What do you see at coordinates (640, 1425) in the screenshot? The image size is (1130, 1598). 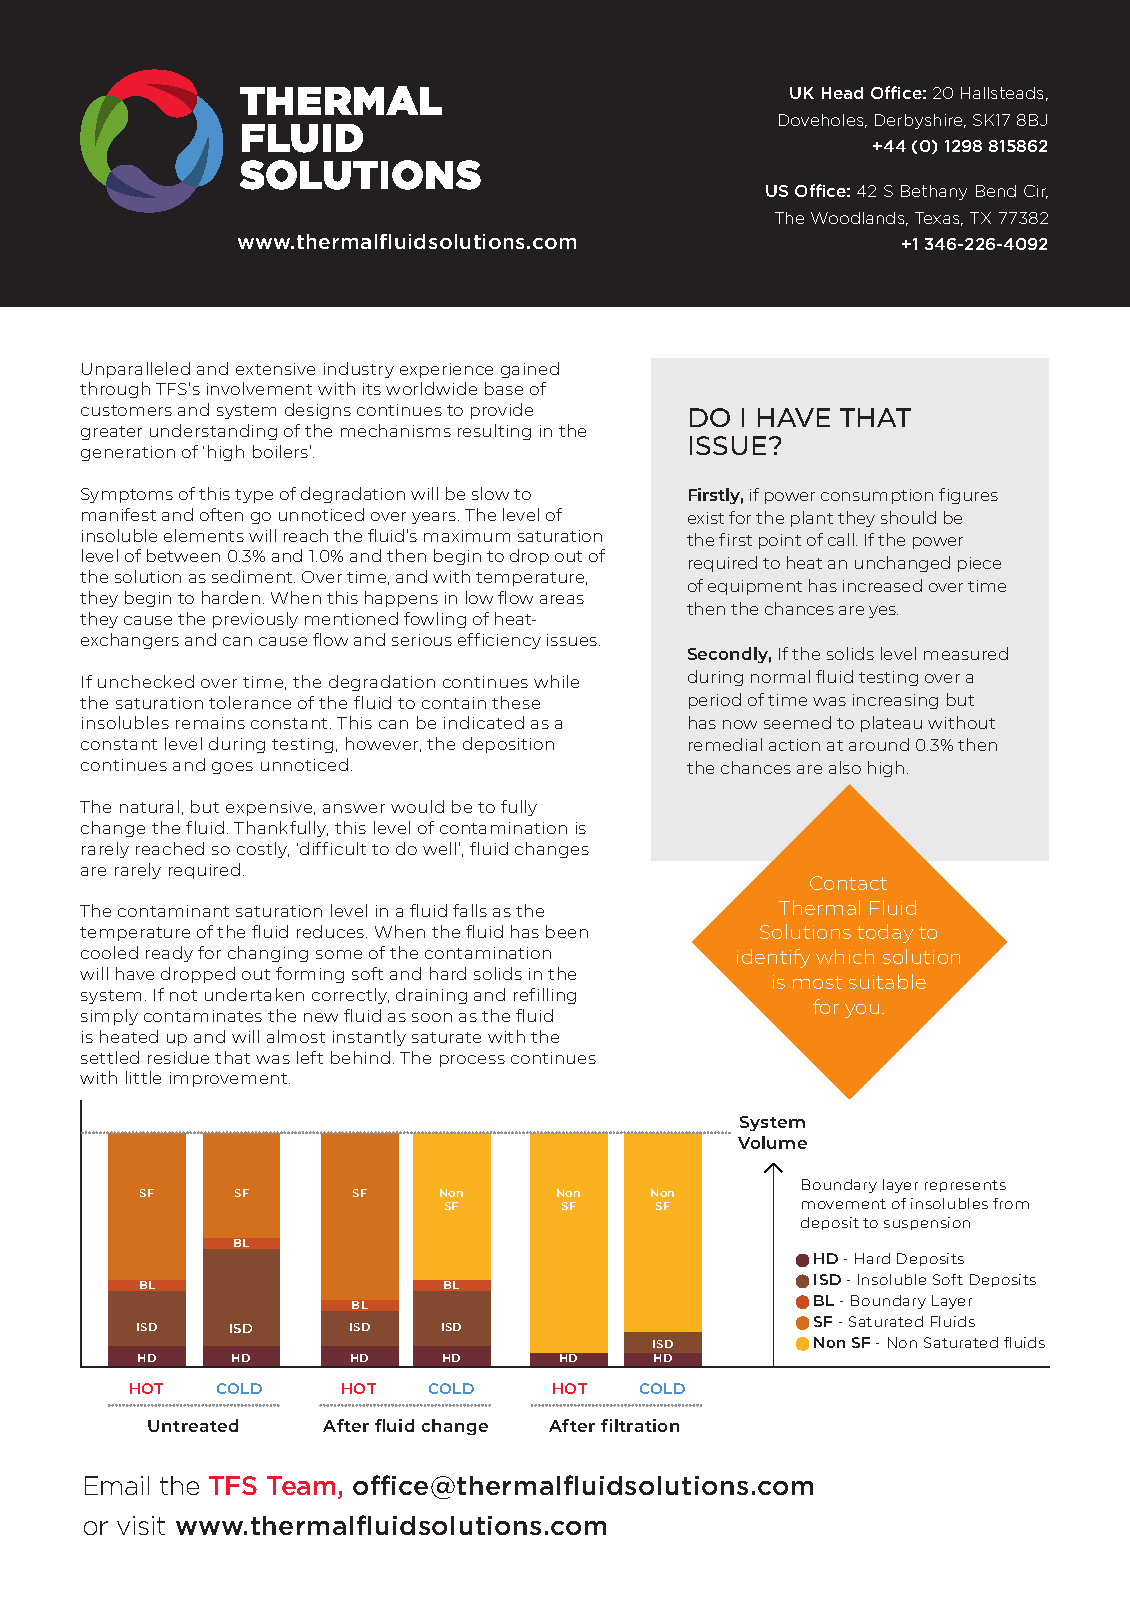 I see `filtration` at bounding box center [640, 1425].
